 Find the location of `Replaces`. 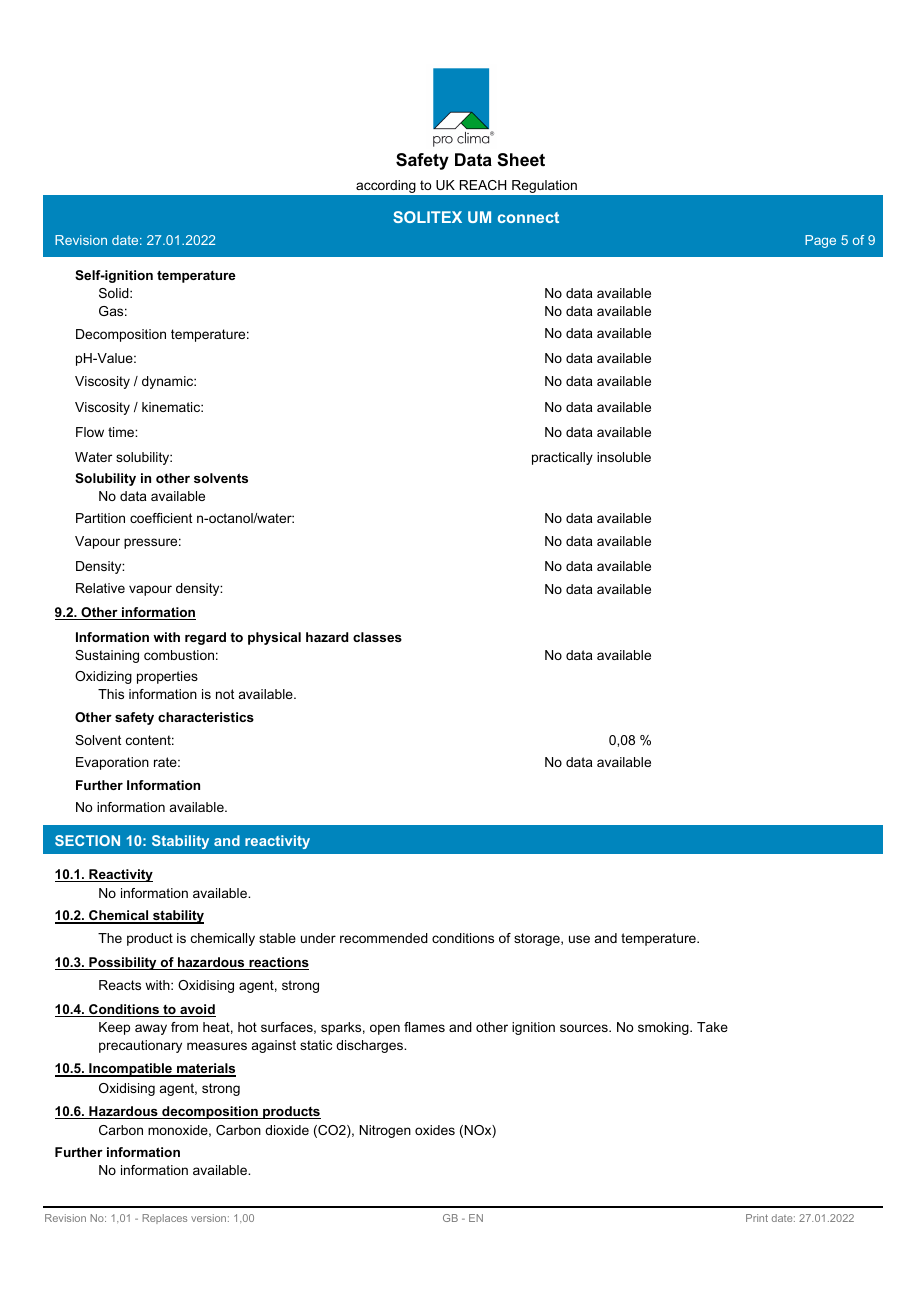

Replaces is located at coordinates (165, 1219).
